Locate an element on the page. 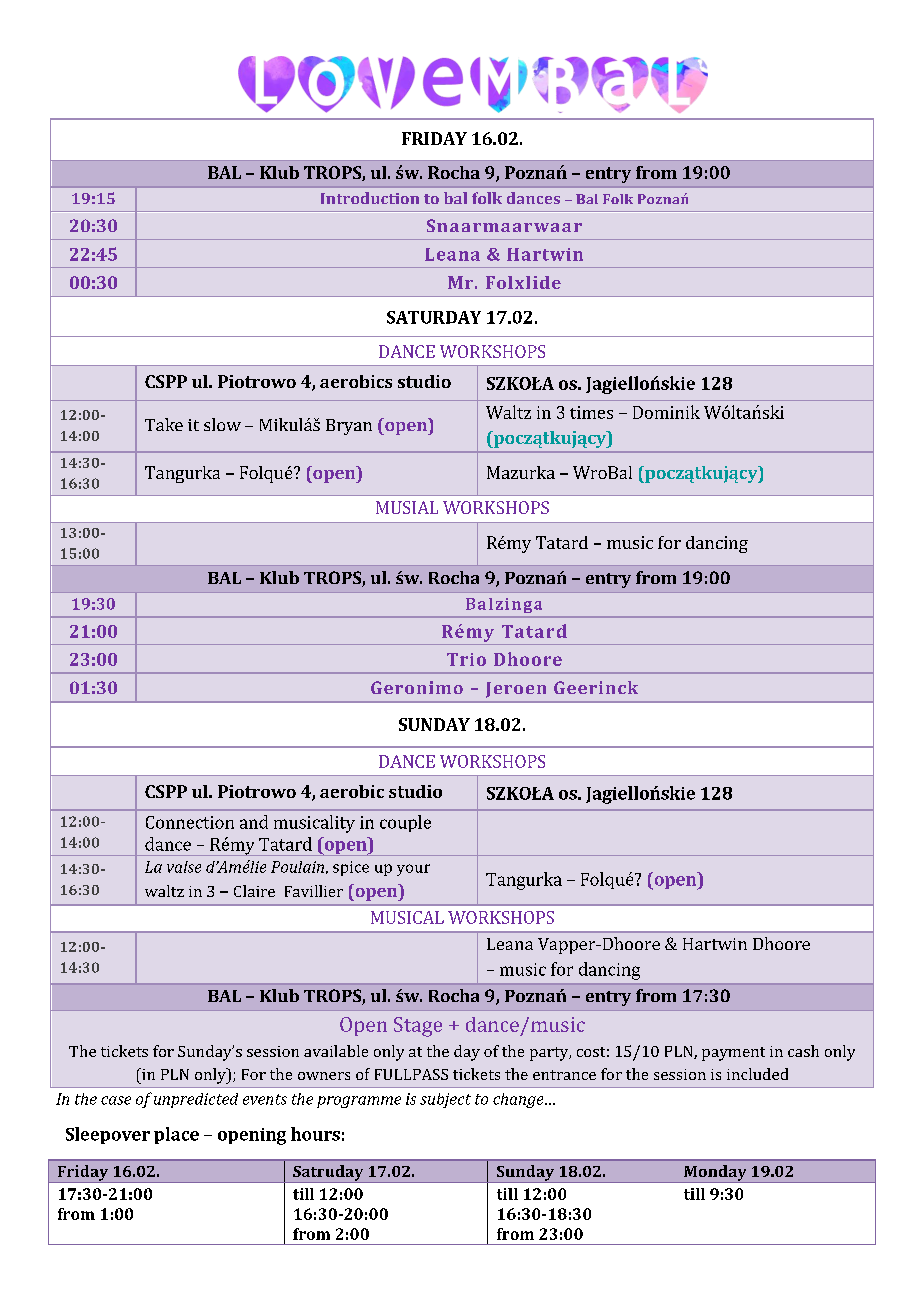 The height and width of the page is (1308, 924). payment is located at coordinates (733, 1054).
